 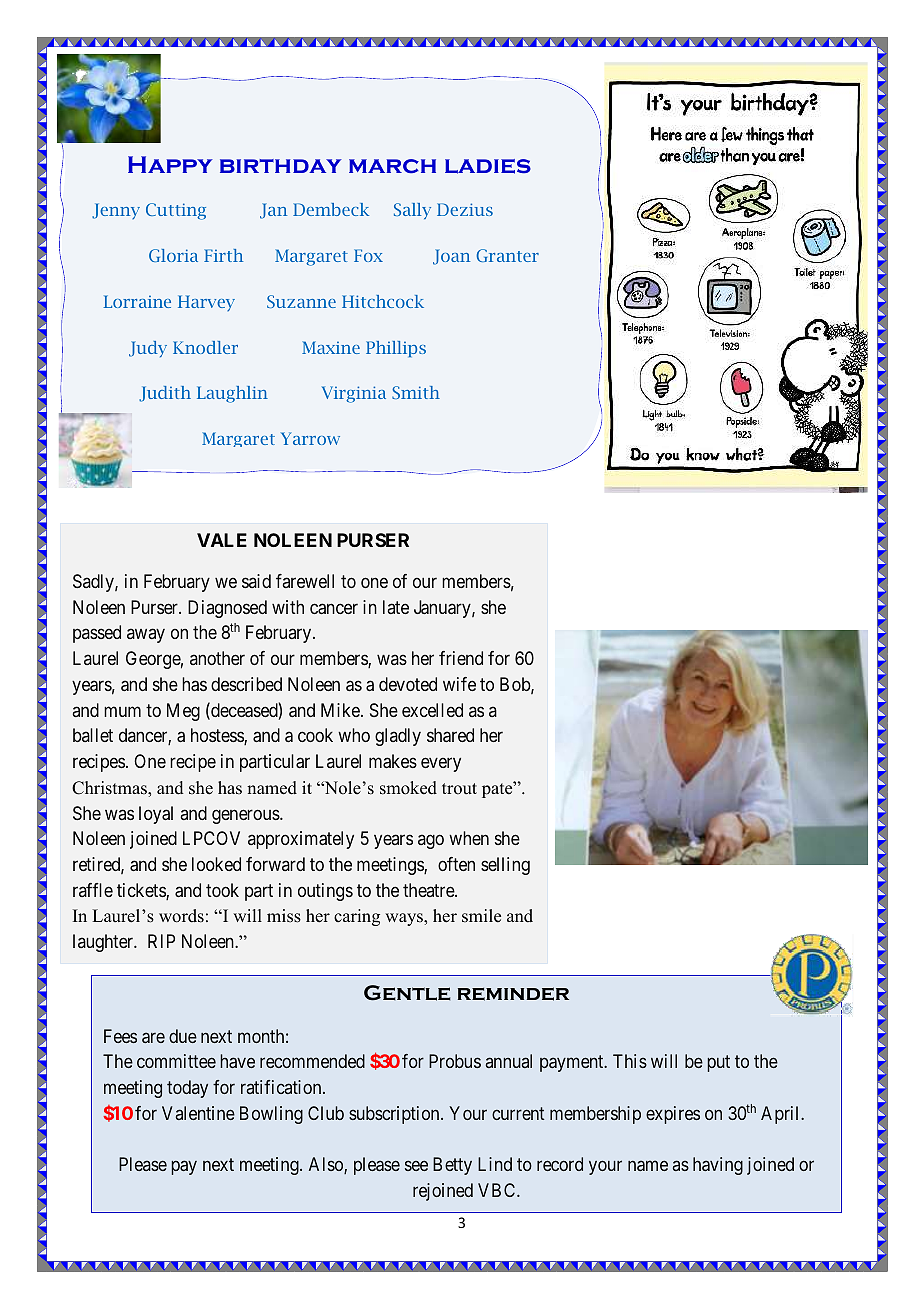 I want to click on Betty, so click(x=452, y=1166).
